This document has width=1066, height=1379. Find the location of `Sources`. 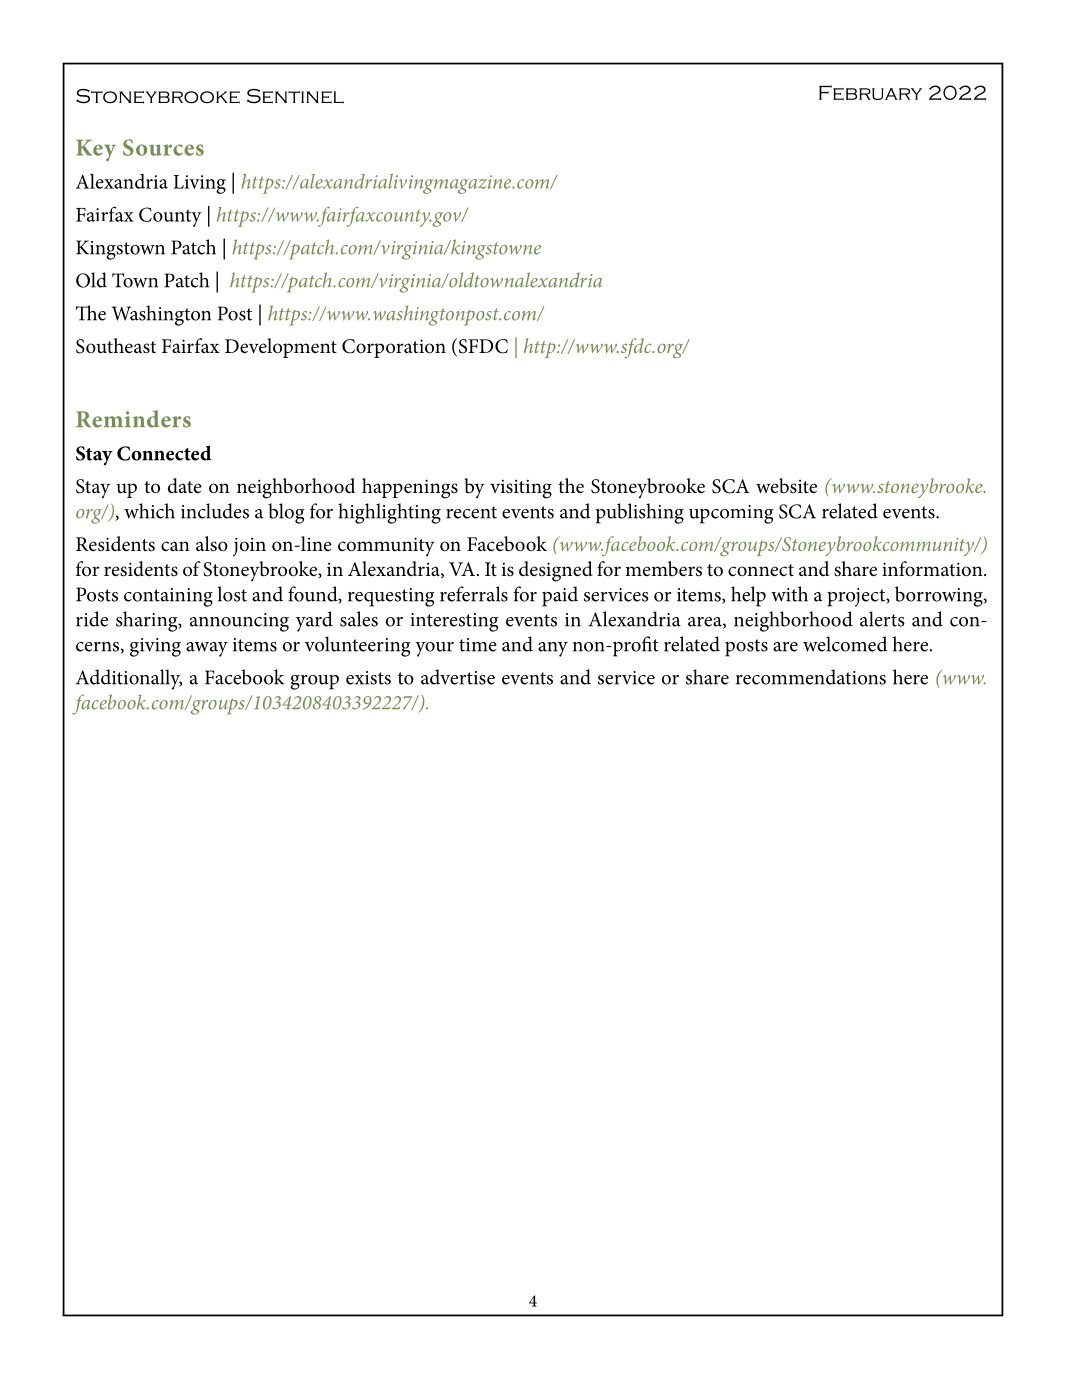

Sources is located at coordinates (163, 147).
